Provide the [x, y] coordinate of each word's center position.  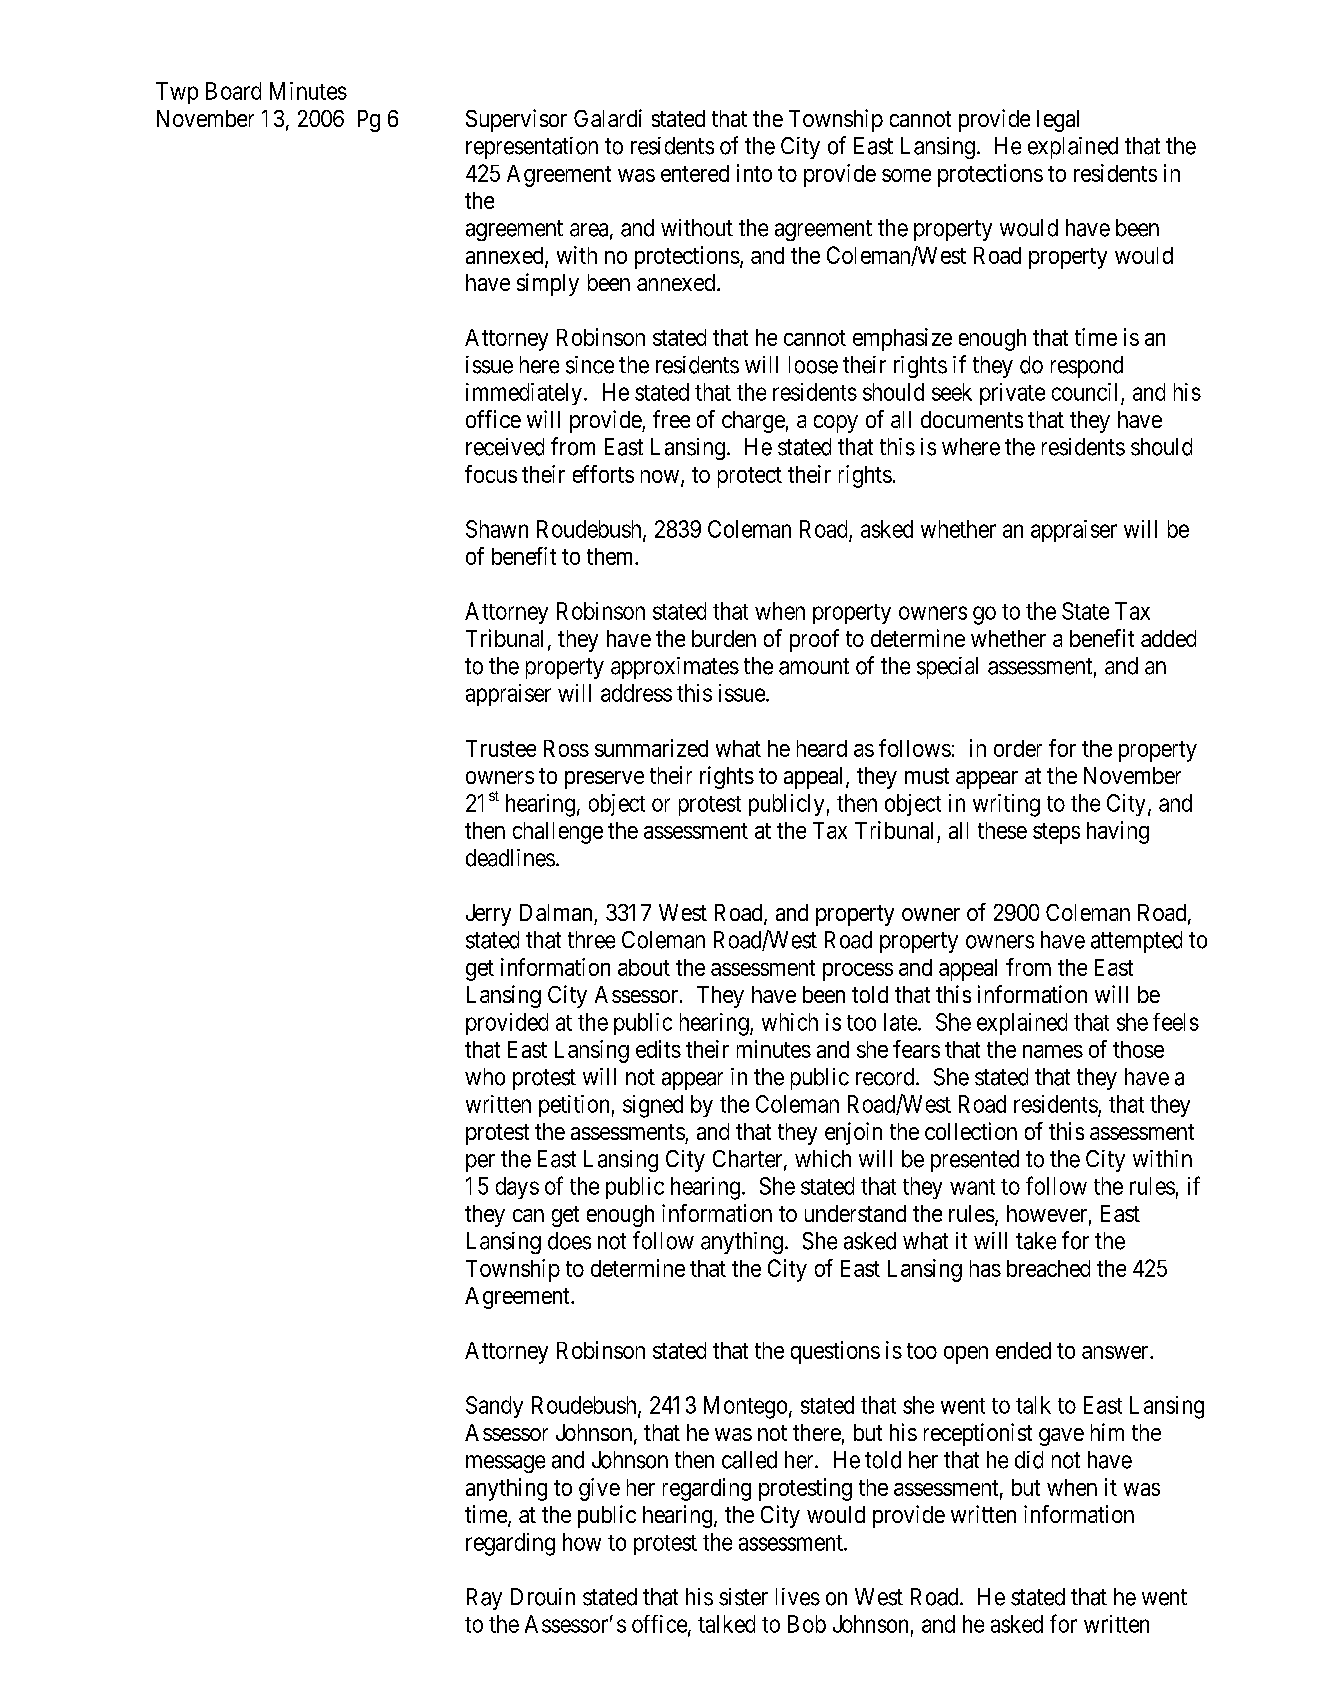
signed [653, 1106]
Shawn [497, 529]
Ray [484, 1599]
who [485, 1077]
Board [233, 91]
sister [743, 1597]
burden [724, 638]
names [1053, 1051]
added [1168, 638]
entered [695, 173]
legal [1058, 121]
